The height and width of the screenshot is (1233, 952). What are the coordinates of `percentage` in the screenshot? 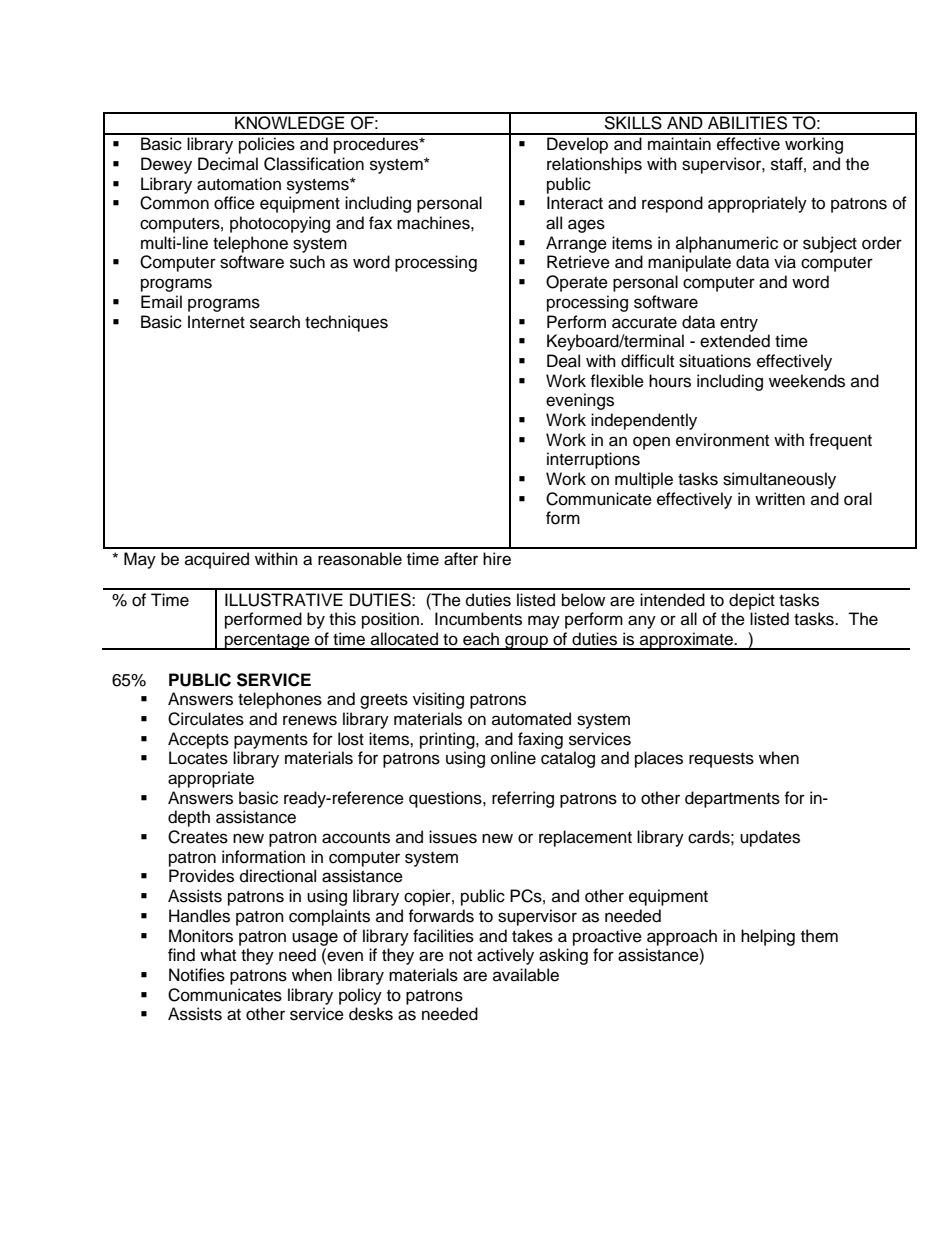 It's located at (267, 642).
